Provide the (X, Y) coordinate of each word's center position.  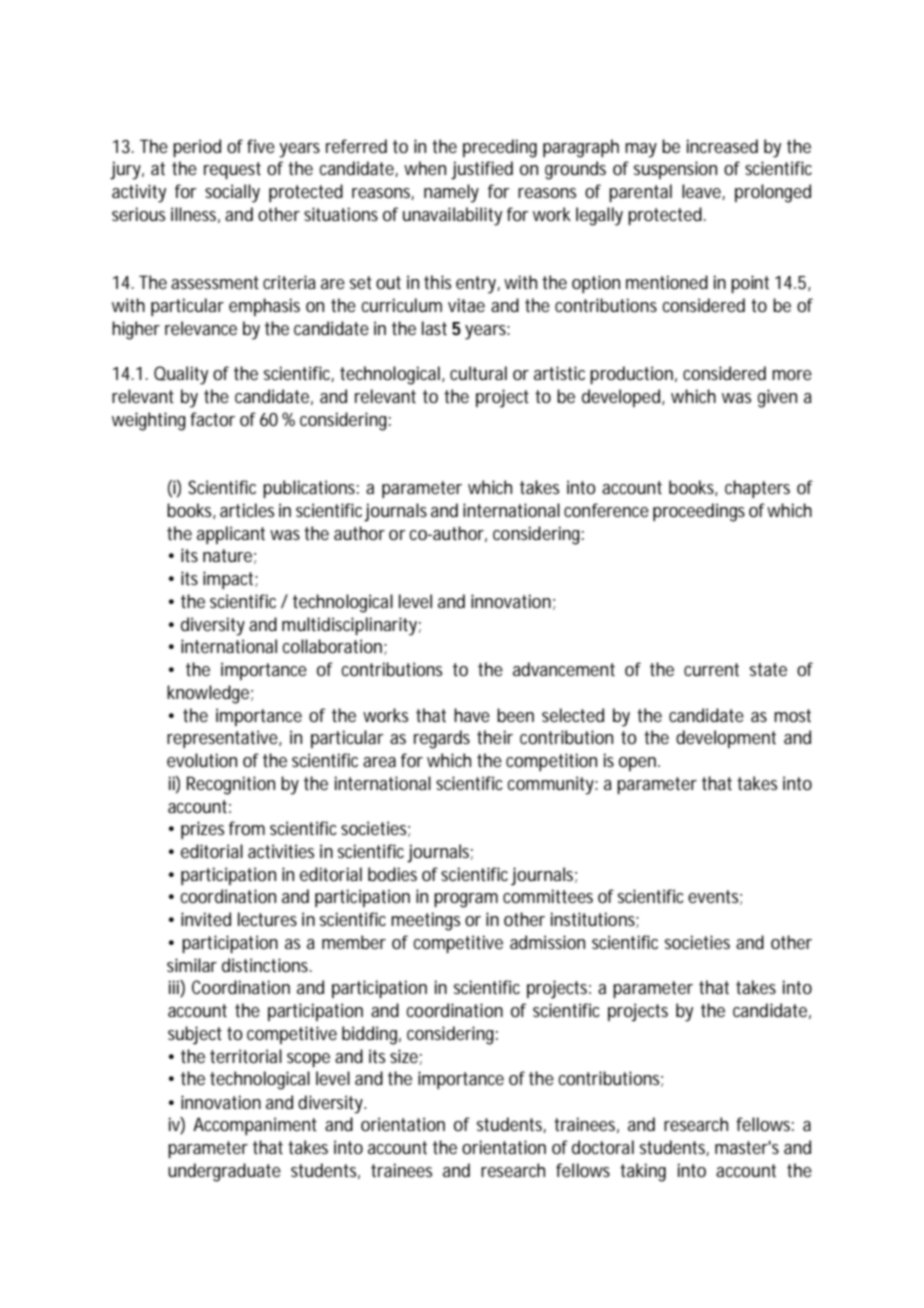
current (711, 669)
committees (548, 896)
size (404, 1056)
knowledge (208, 694)
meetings (425, 921)
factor (212, 419)
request (232, 170)
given (777, 398)
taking (643, 1172)
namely (451, 193)
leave (701, 191)
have (472, 715)
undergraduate (224, 1172)
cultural (478, 373)
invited (206, 919)
